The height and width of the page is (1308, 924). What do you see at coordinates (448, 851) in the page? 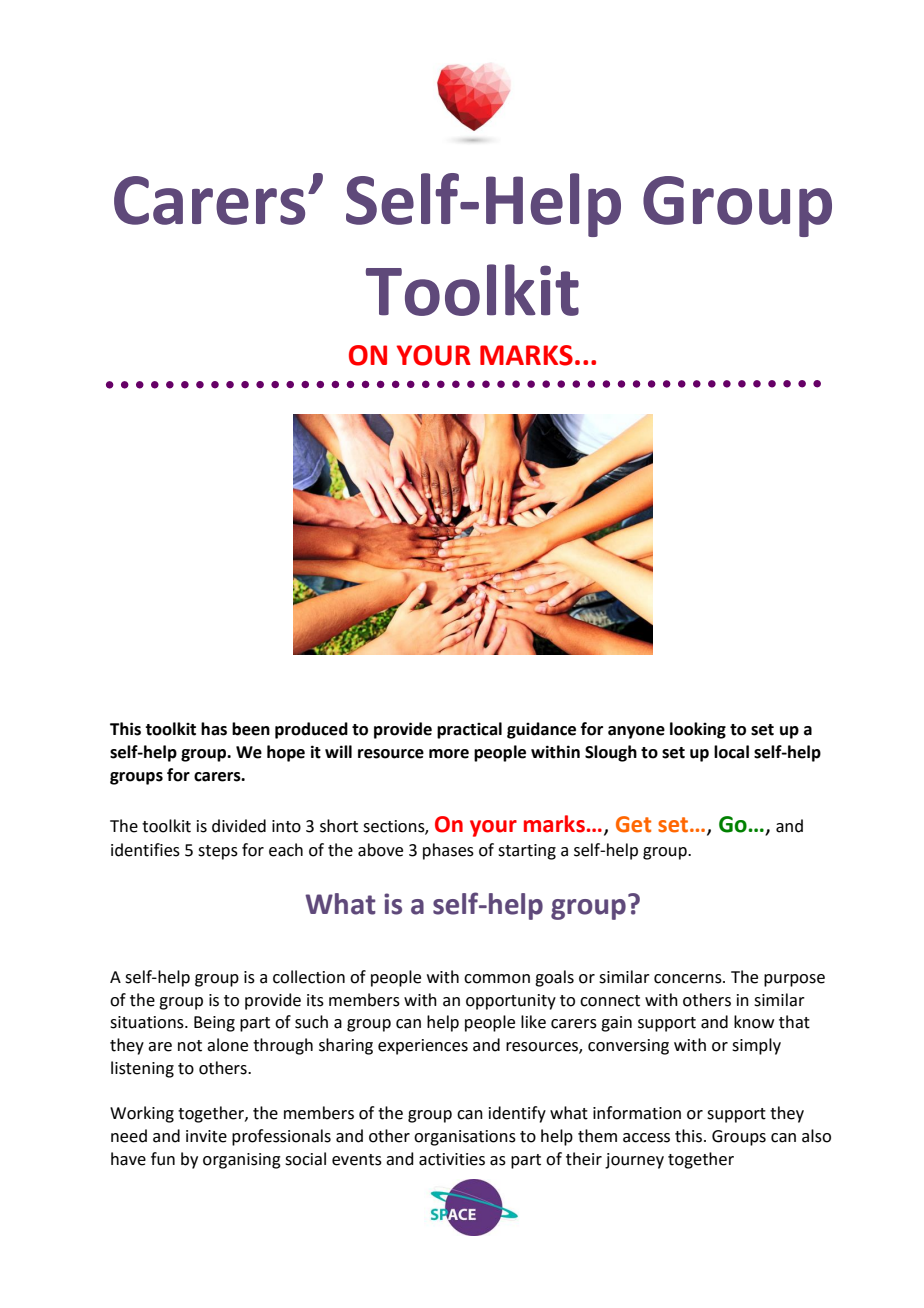
I see `phases` at bounding box center [448, 851].
